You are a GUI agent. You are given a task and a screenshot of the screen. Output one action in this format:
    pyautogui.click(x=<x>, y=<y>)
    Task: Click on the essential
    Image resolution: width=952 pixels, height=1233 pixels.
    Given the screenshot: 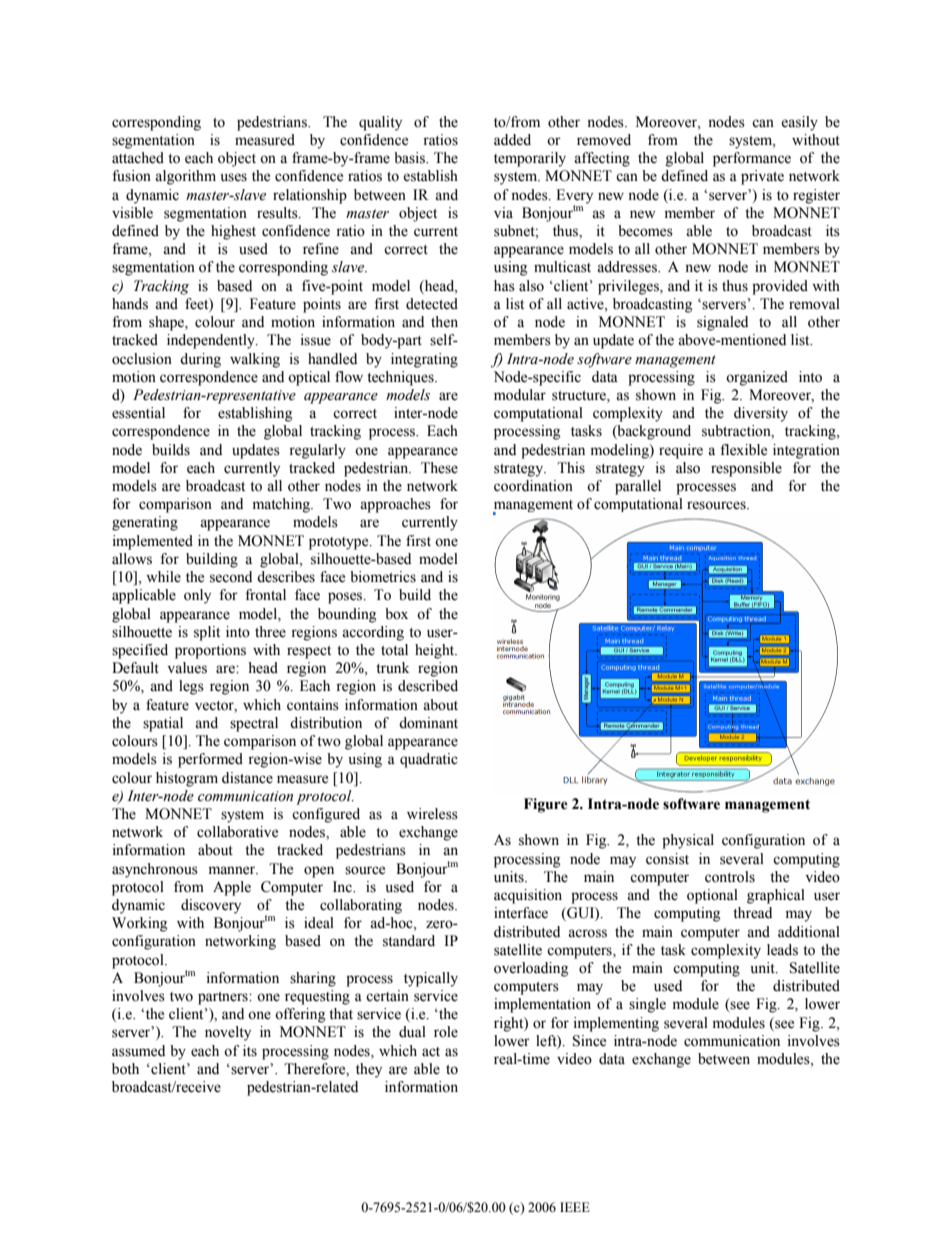 What is the action you would take?
    pyautogui.click(x=138, y=413)
